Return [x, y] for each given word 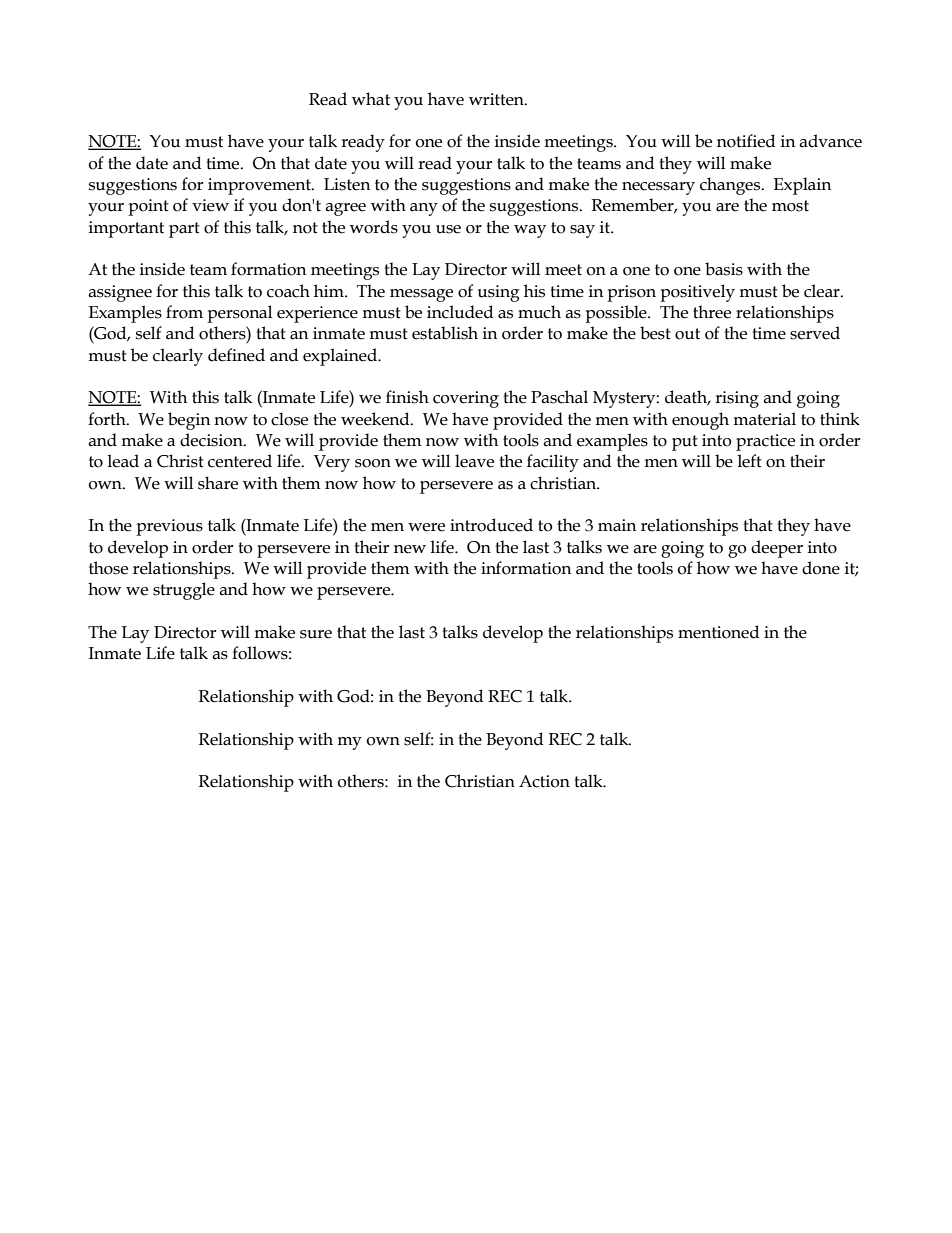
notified [746, 141]
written [497, 99]
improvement [260, 186]
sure [316, 634]
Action [544, 781]
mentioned [718, 632]
